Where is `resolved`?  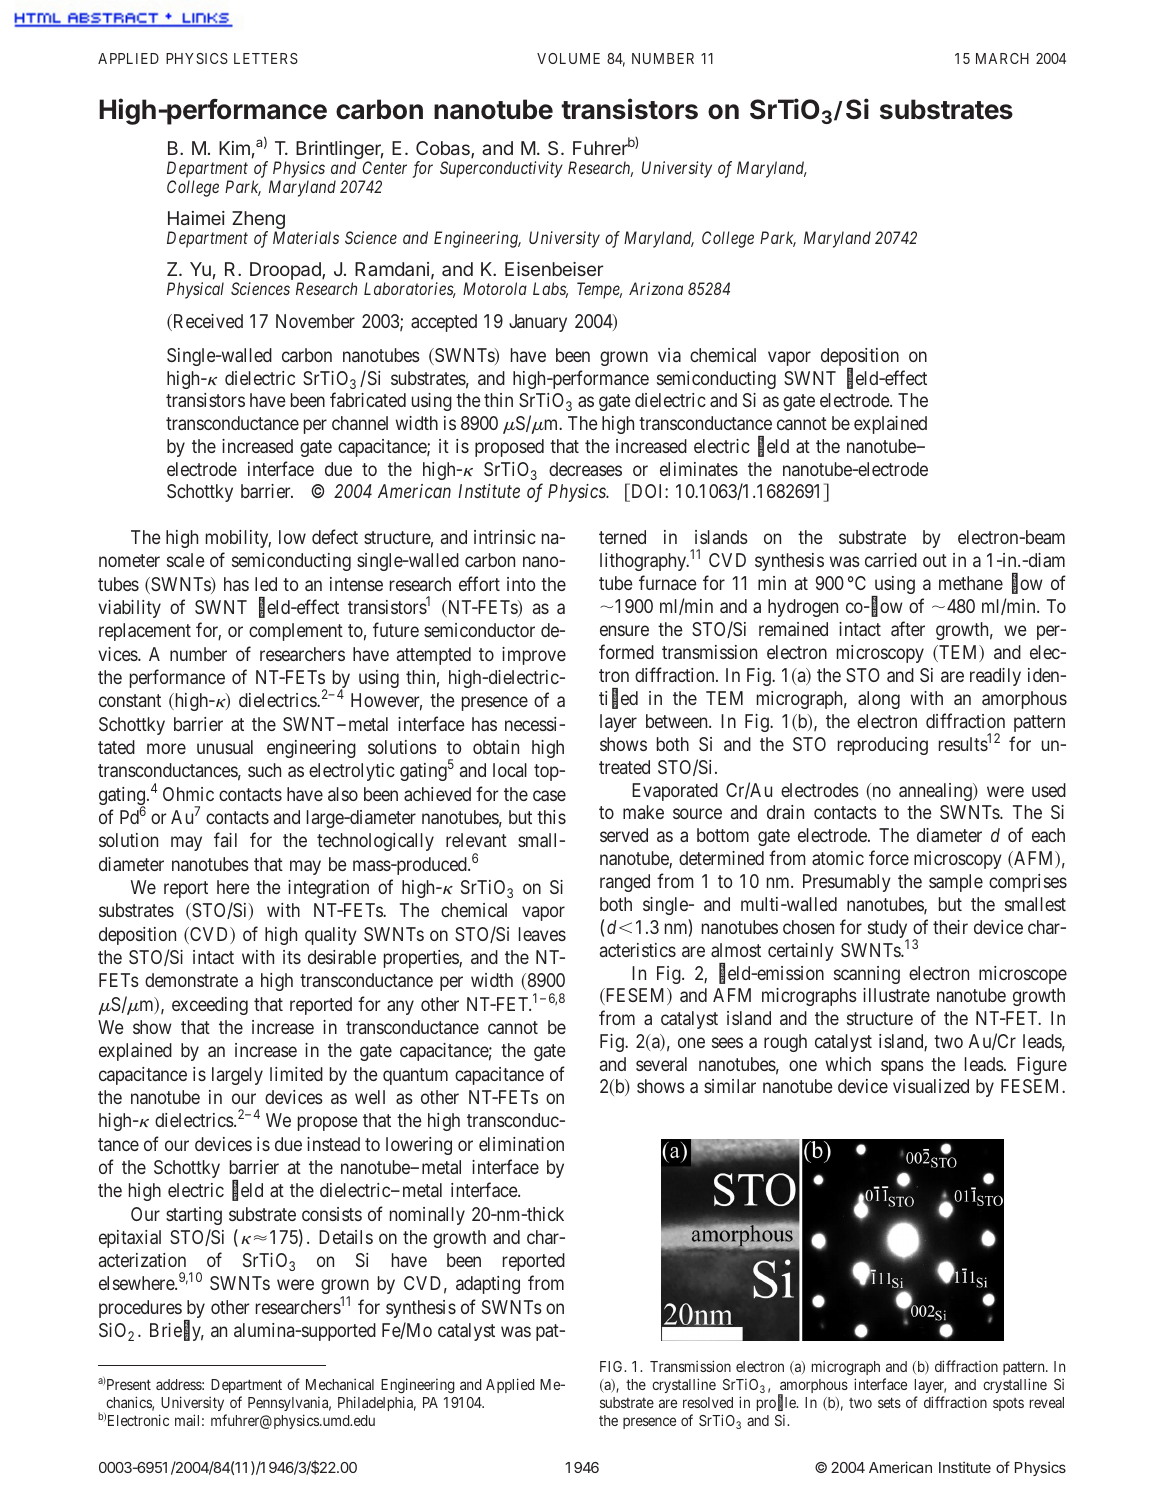
resolved is located at coordinates (708, 1402).
